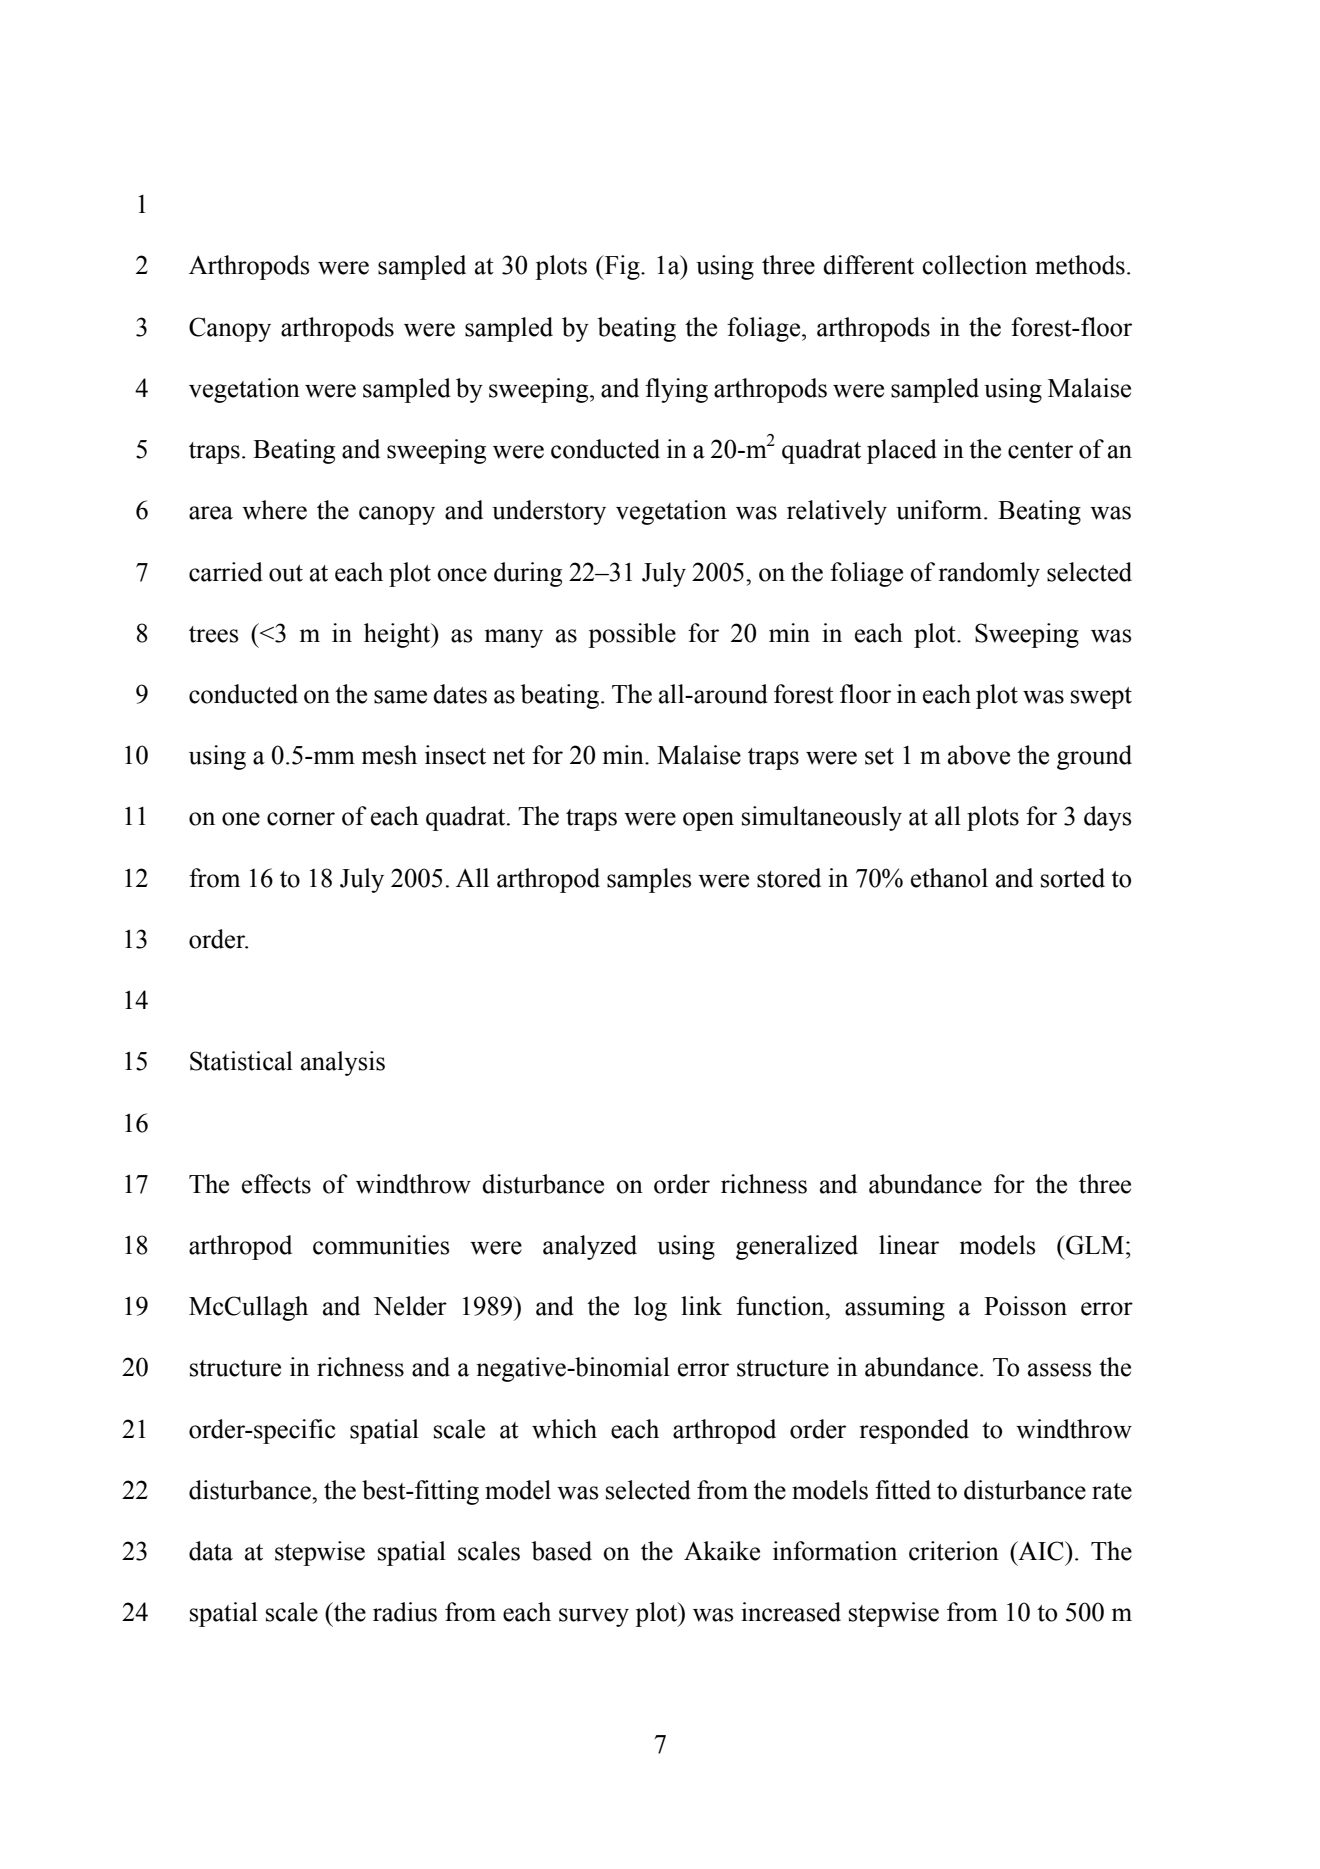 This screenshot has width=1320, height=1869. What do you see at coordinates (405, 1612) in the screenshot?
I see `radius` at bounding box center [405, 1612].
